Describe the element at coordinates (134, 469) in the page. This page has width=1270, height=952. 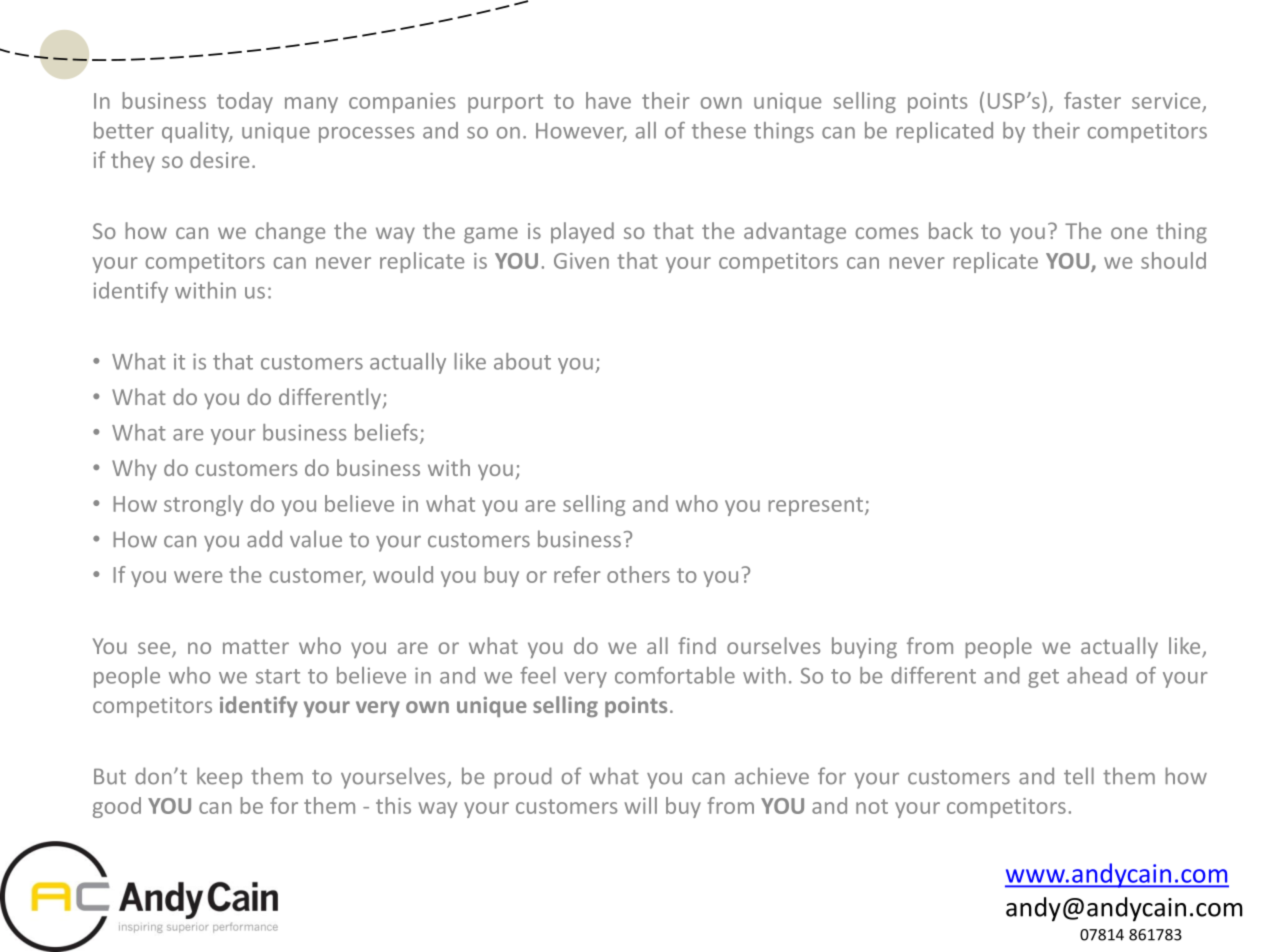
I see `Why` at that location.
